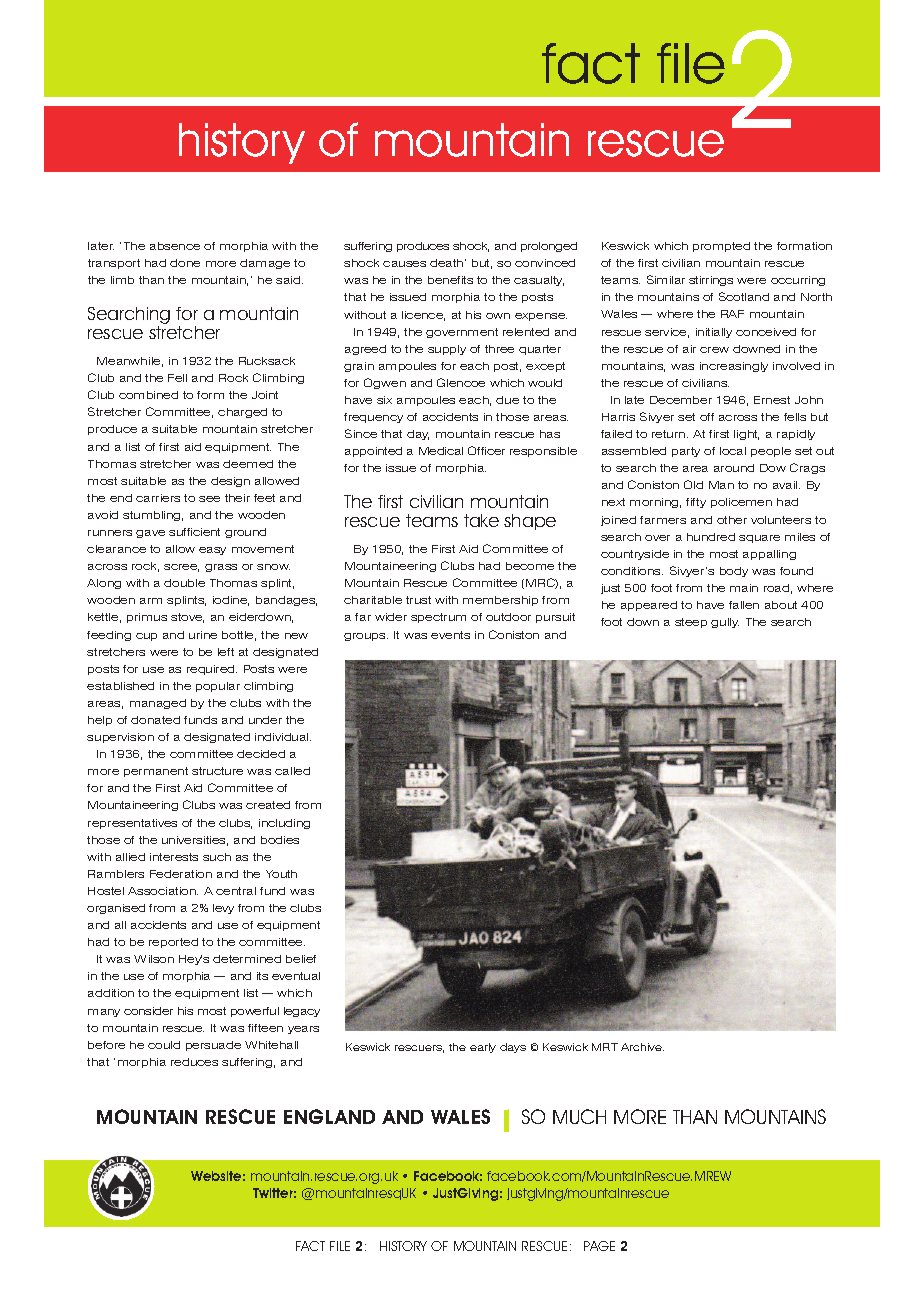 This screenshot has height=1308, width=924. Describe the element at coordinates (163, 891) in the screenshot. I see `Association` at that location.
